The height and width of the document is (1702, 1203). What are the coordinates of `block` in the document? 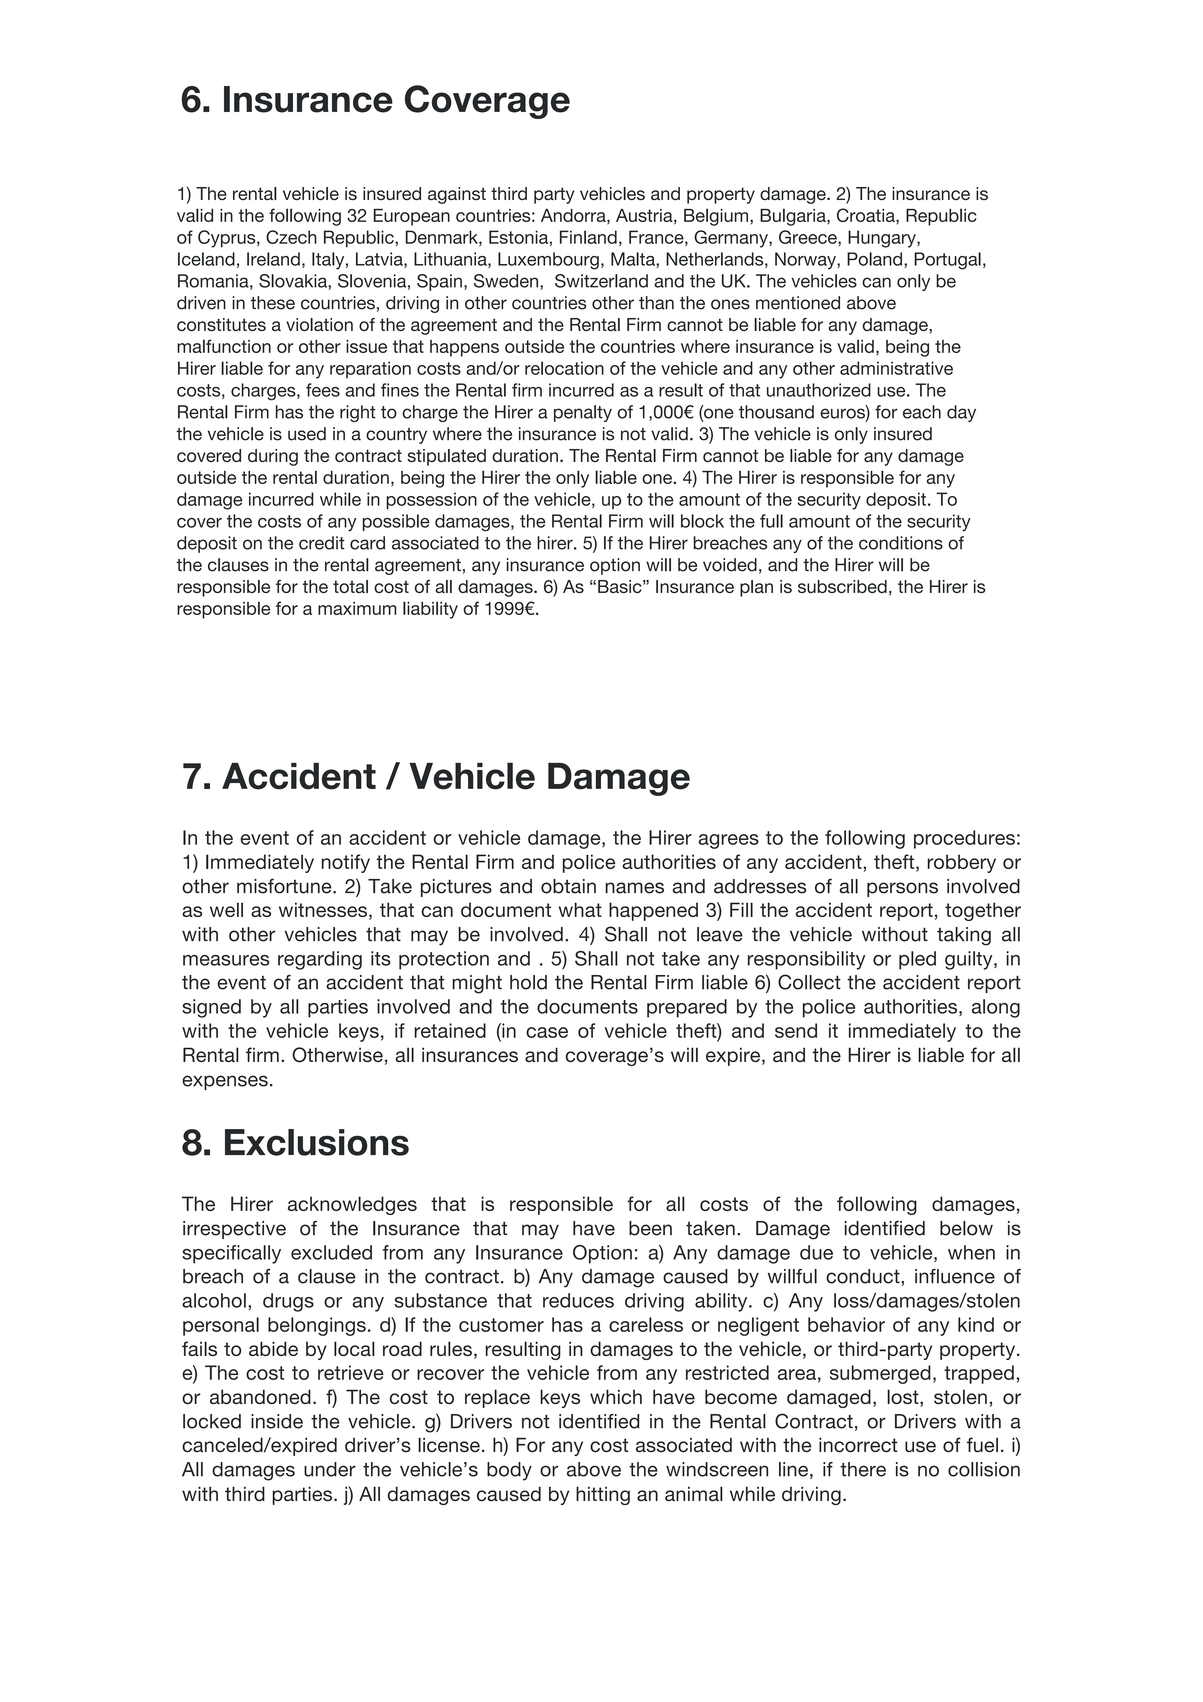 It's located at (702, 521).
